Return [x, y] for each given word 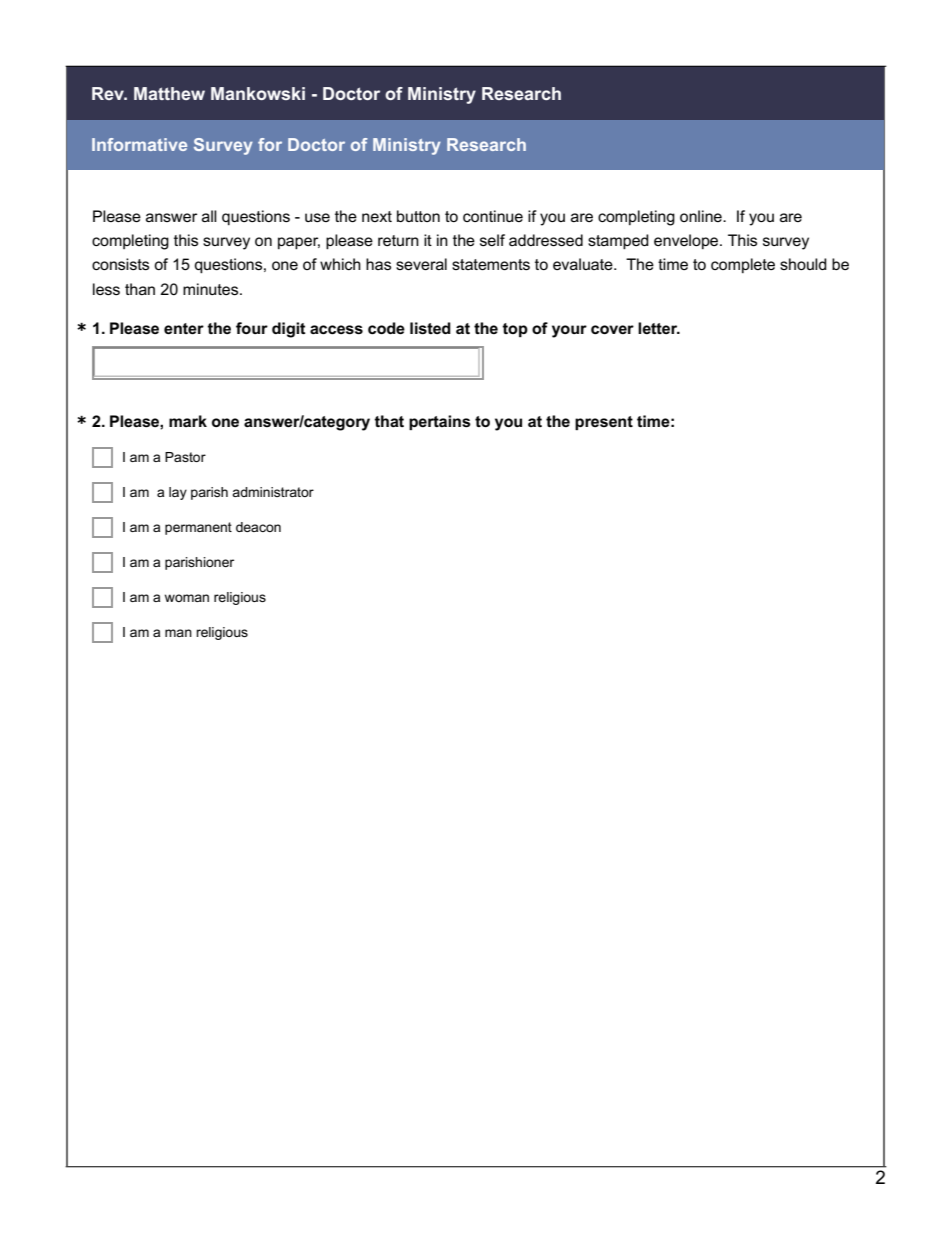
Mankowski [258, 93]
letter [659, 328]
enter [184, 328]
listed [430, 328]
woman [187, 598]
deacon [258, 527]
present [604, 423]
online [702, 216]
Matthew [169, 93]
